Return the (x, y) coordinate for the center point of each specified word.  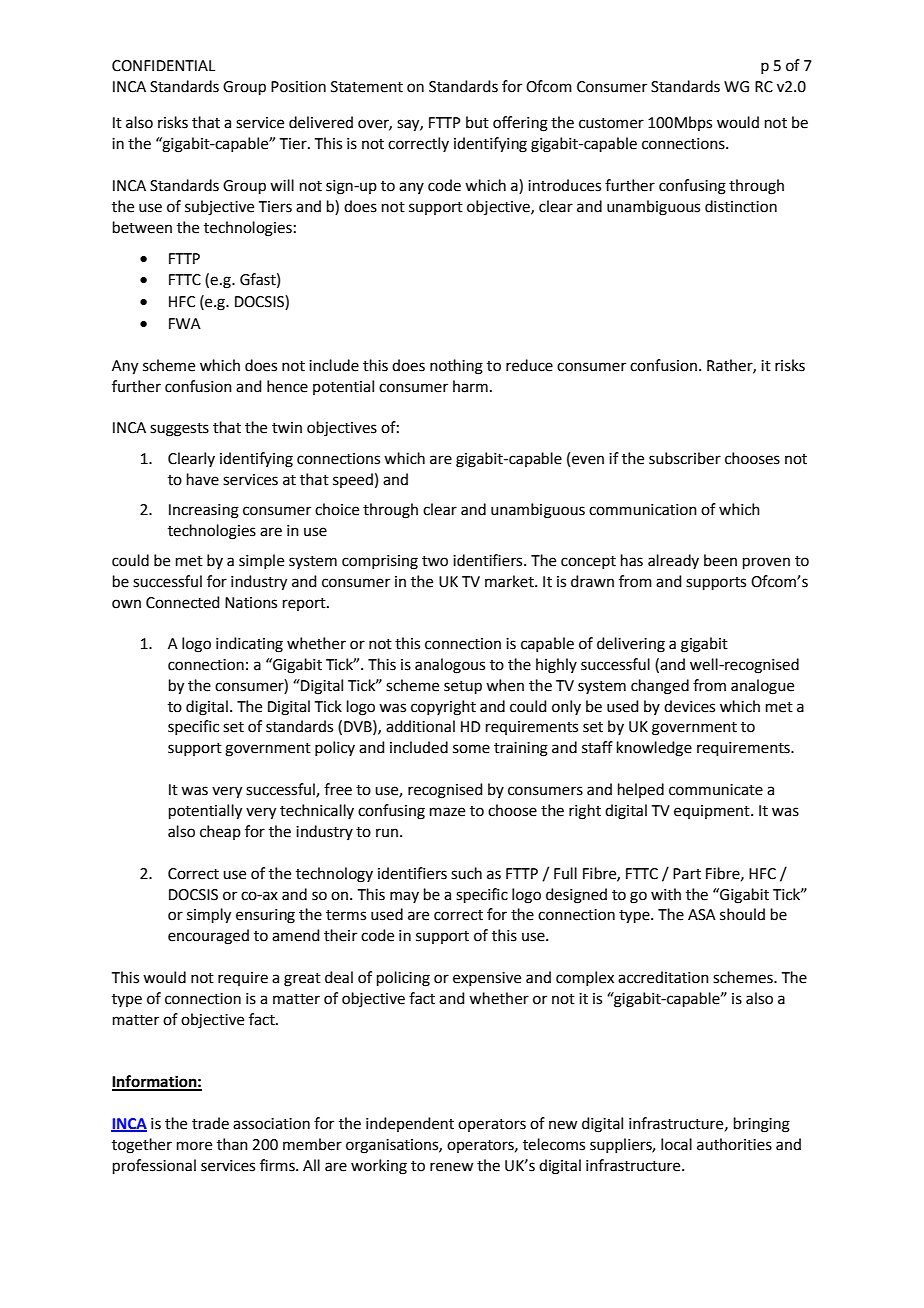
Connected (183, 602)
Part (687, 874)
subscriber (685, 458)
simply (209, 916)
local (676, 1144)
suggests (179, 430)
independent (410, 1124)
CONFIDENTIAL (163, 66)
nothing (456, 367)
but (477, 122)
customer (611, 123)
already (673, 561)
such (466, 873)
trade (210, 1123)
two (435, 561)
